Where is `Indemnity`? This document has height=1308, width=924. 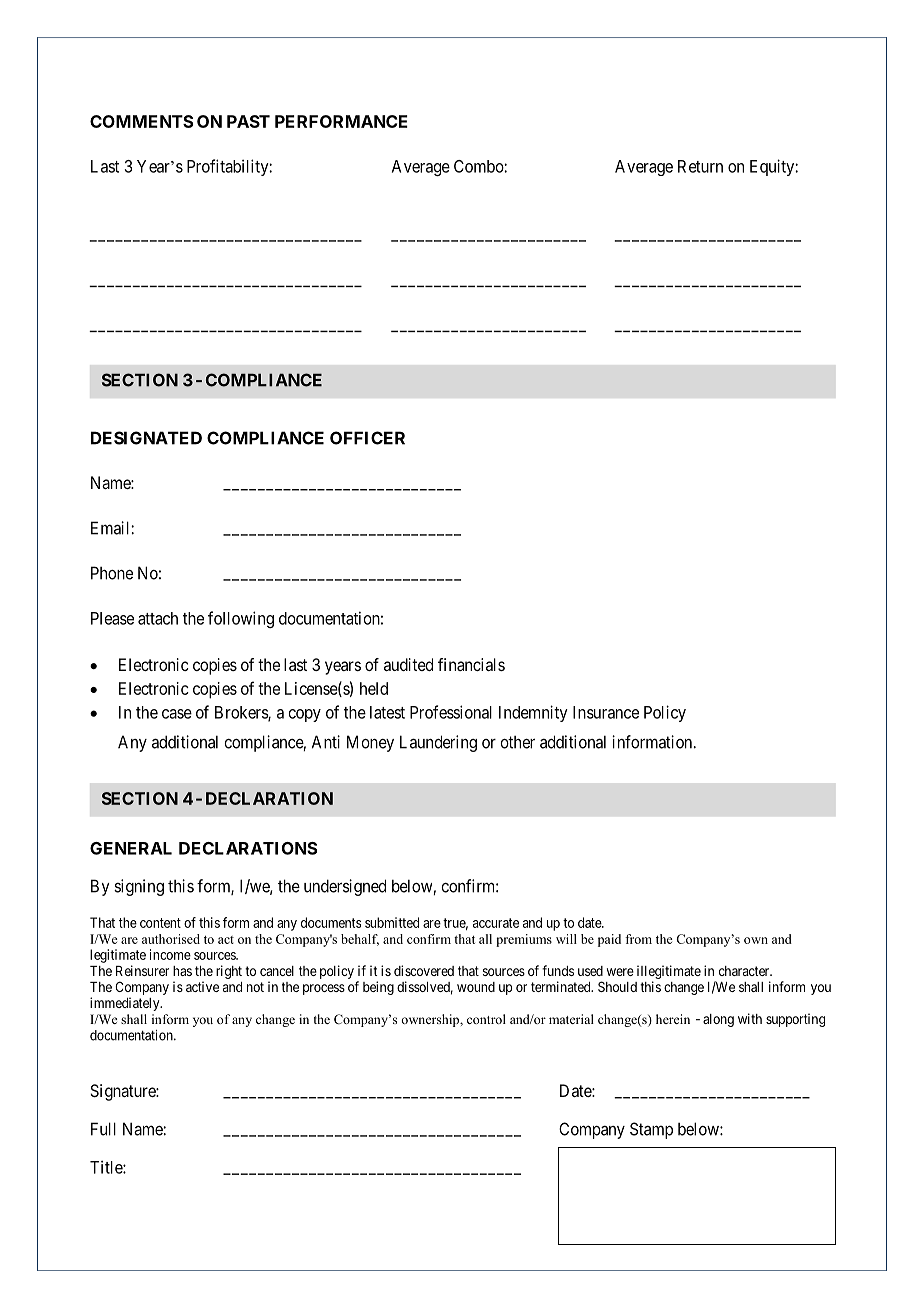
Indemnity is located at coordinates (533, 713).
